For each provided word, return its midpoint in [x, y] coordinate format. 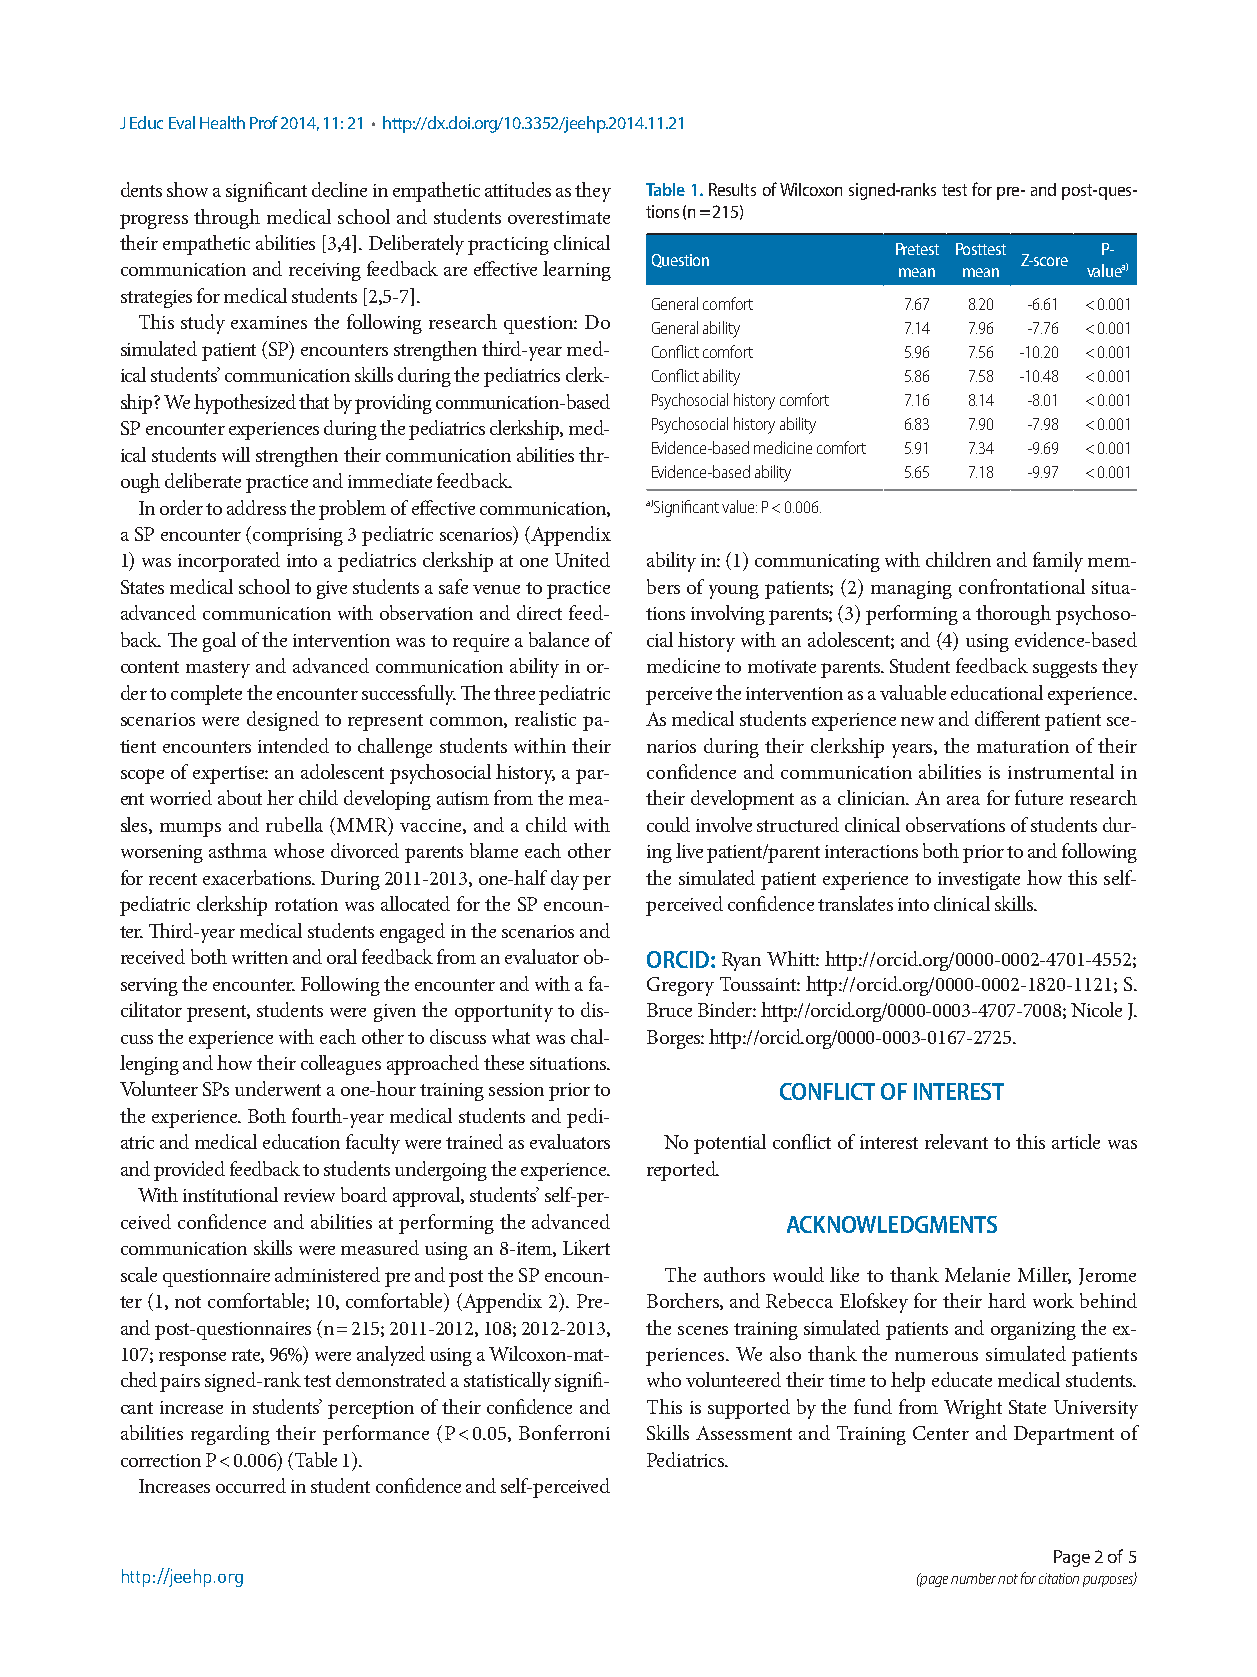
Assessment [744, 1433]
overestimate [559, 217]
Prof [264, 122]
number [973, 1578]
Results [732, 189]
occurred [251, 1485]
